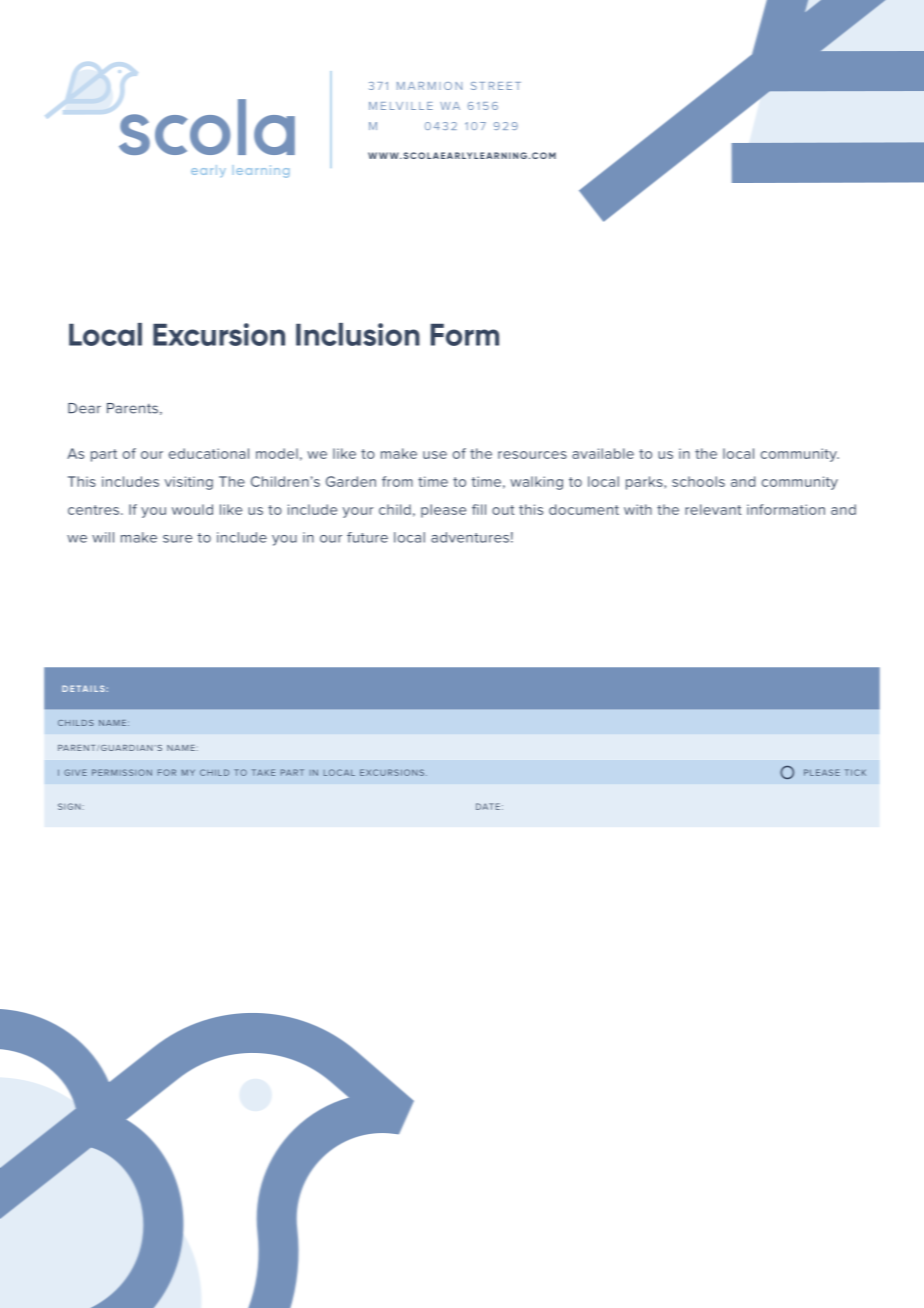  I want to click on Dear, so click(84, 408).
